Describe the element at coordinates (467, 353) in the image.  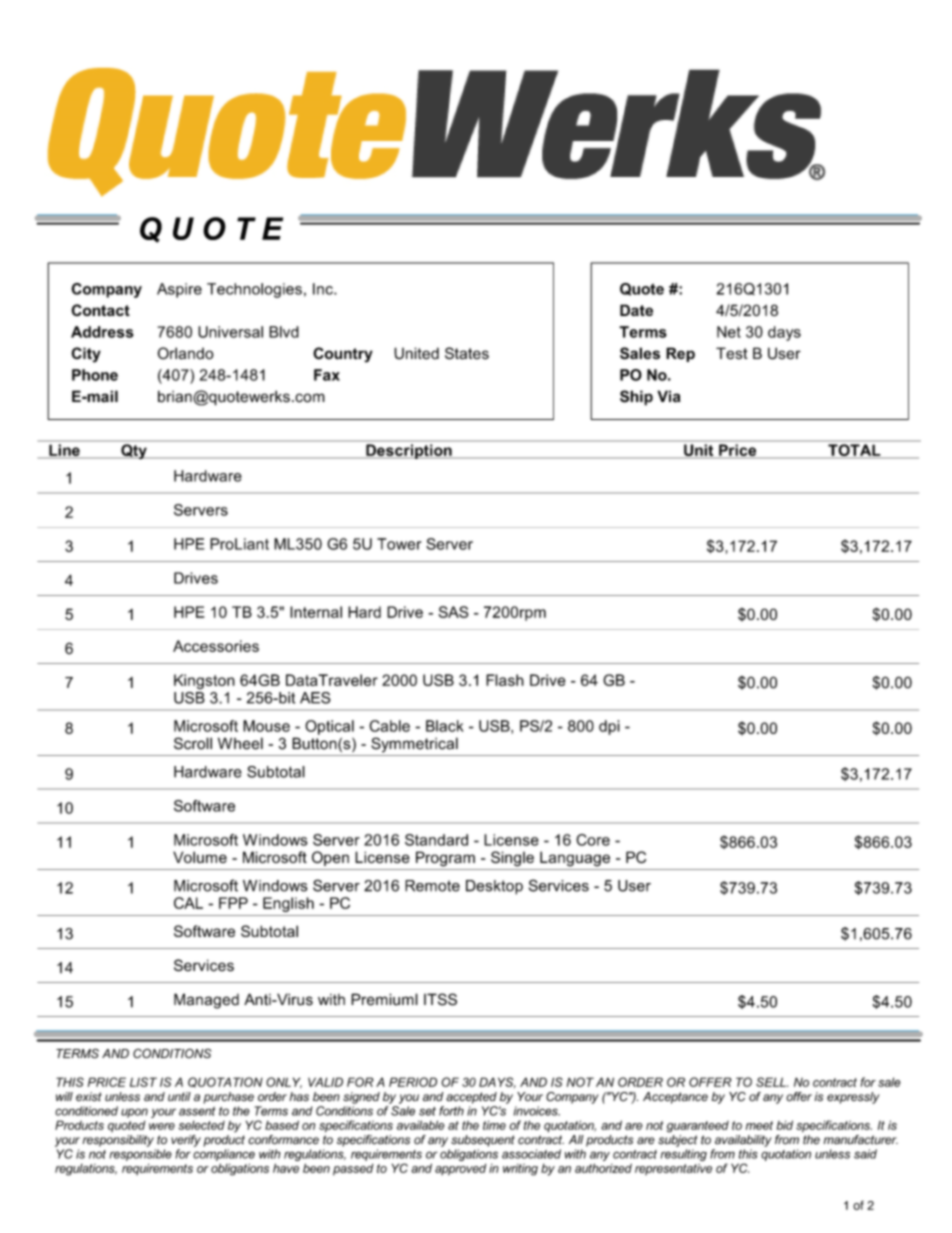
I see `States` at that location.
